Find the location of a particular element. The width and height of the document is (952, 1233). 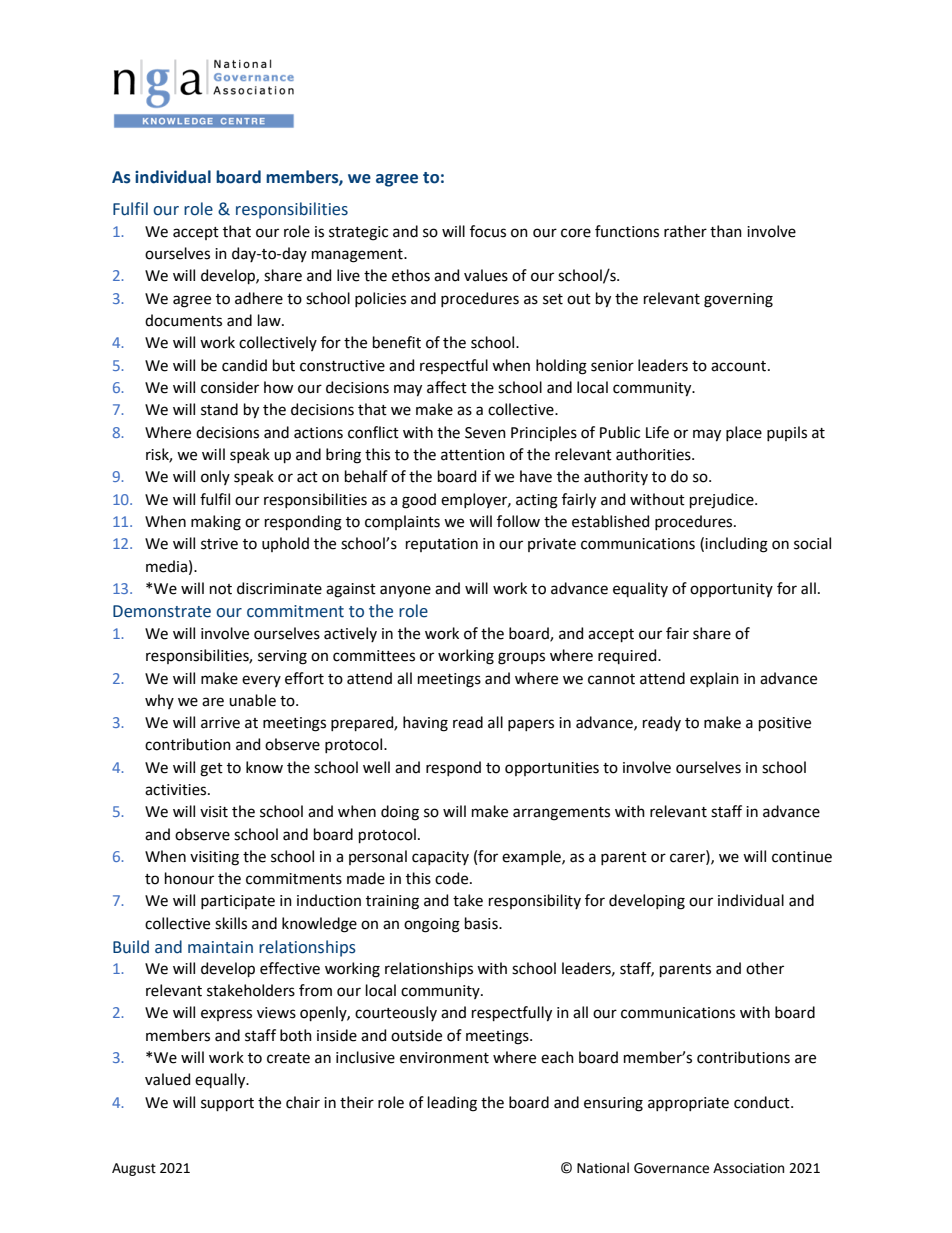

reputation is located at coordinates (442, 545).
